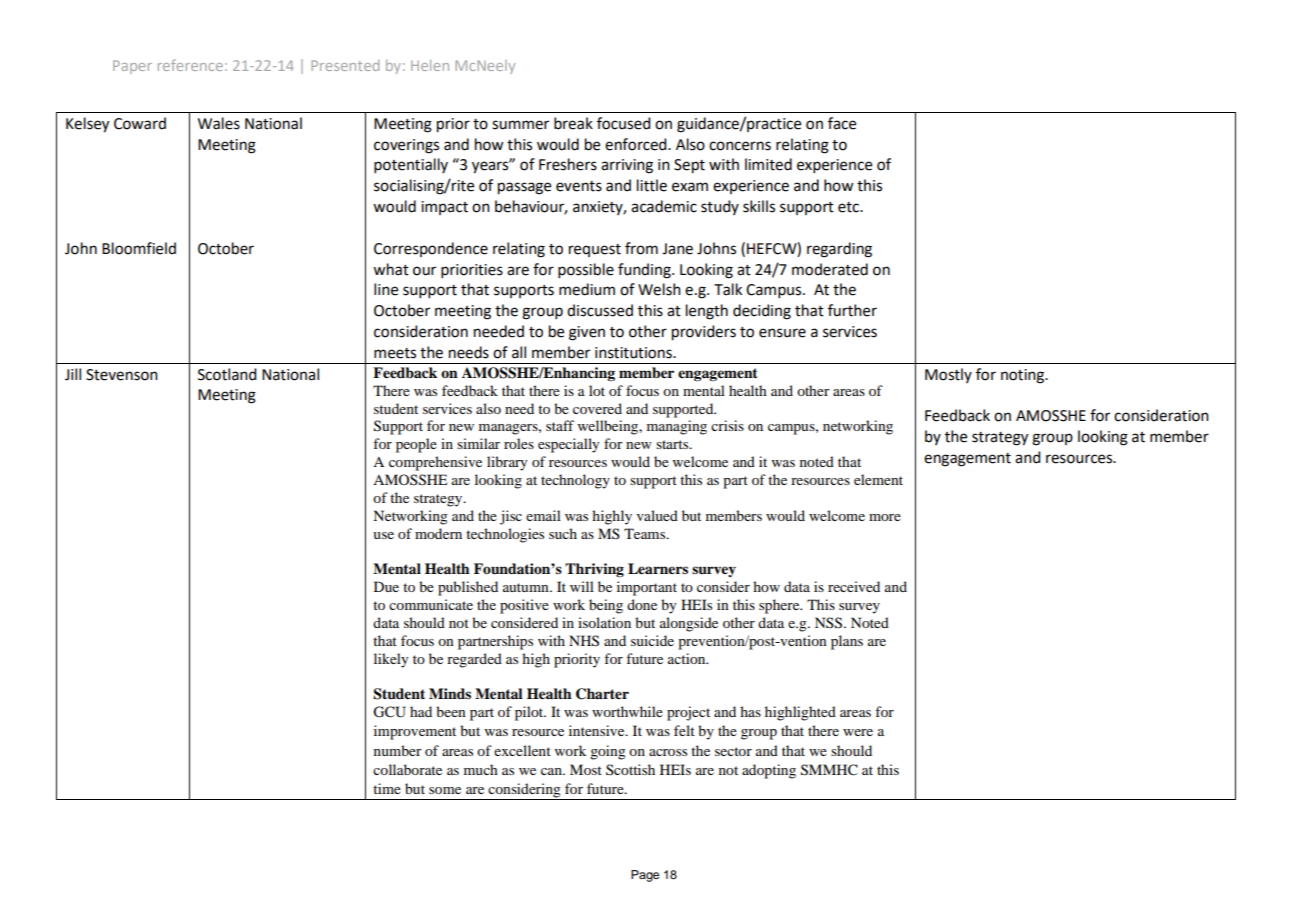 The height and width of the screenshot is (924, 1308). I want to click on given, so click(587, 333).
